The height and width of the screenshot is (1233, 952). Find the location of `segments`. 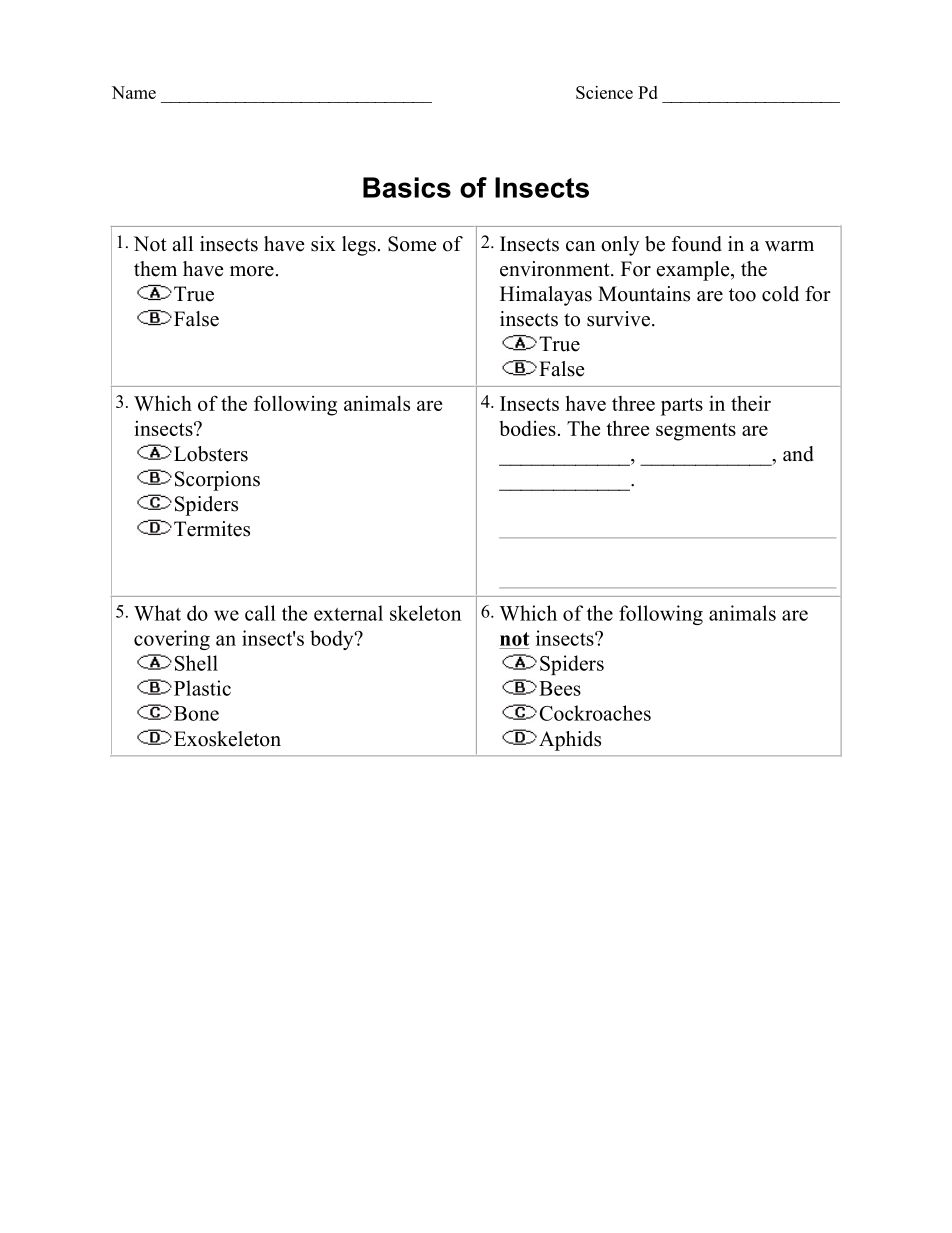

segments is located at coordinates (696, 432).
